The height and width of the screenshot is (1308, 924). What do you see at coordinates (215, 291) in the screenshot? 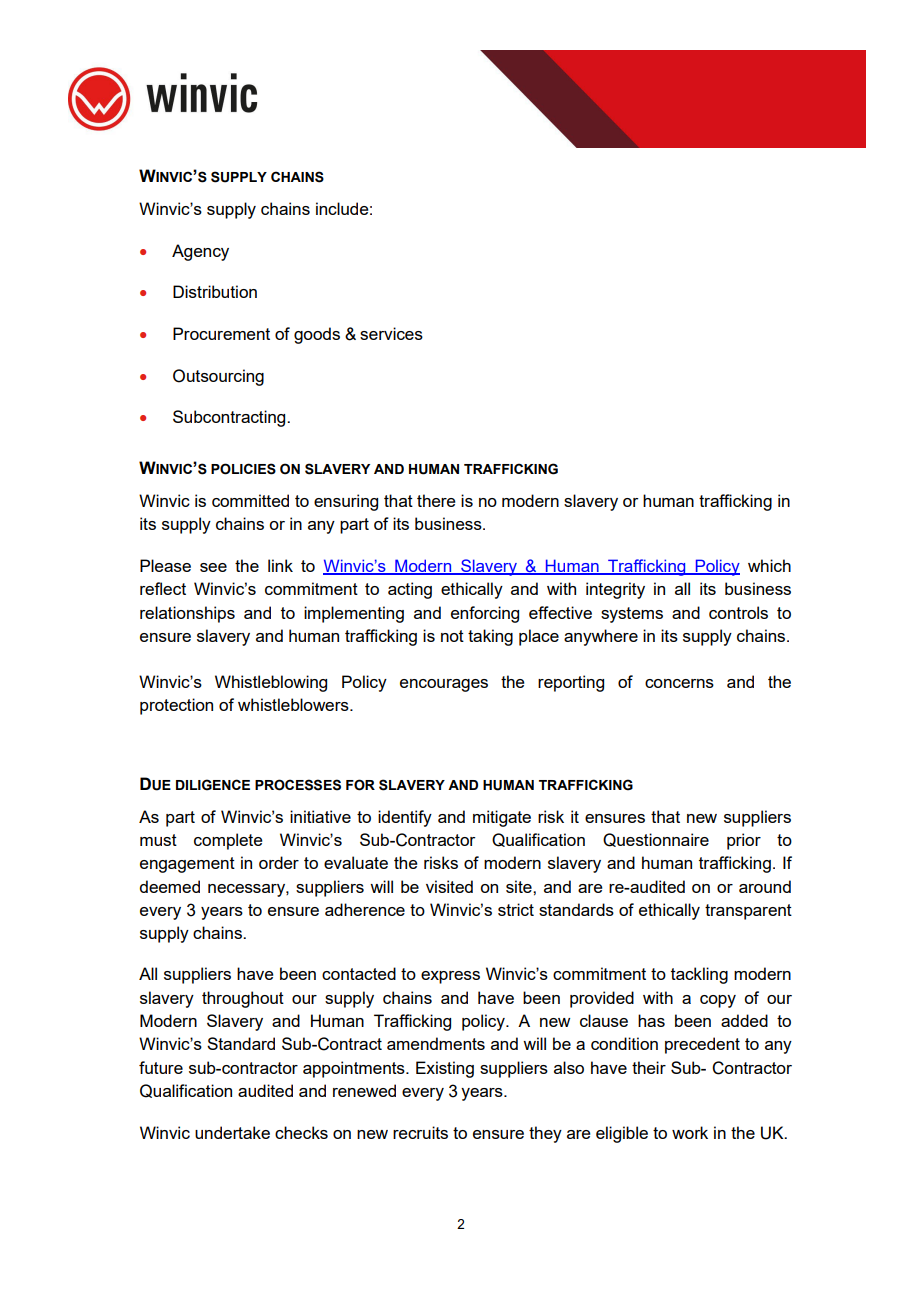
I see `Distribution` at bounding box center [215, 291].
